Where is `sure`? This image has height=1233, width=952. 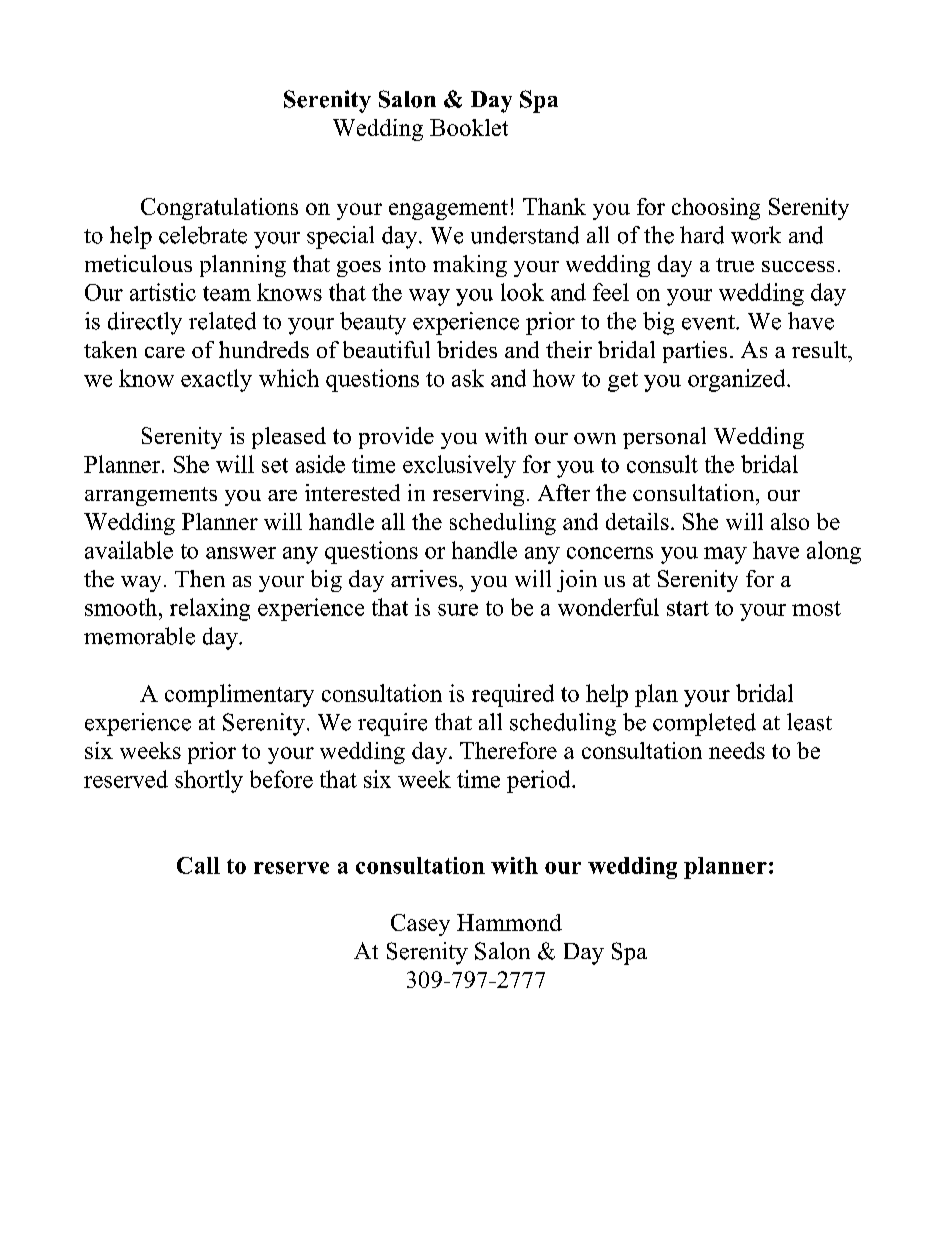
sure is located at coordinates (458, 610).
